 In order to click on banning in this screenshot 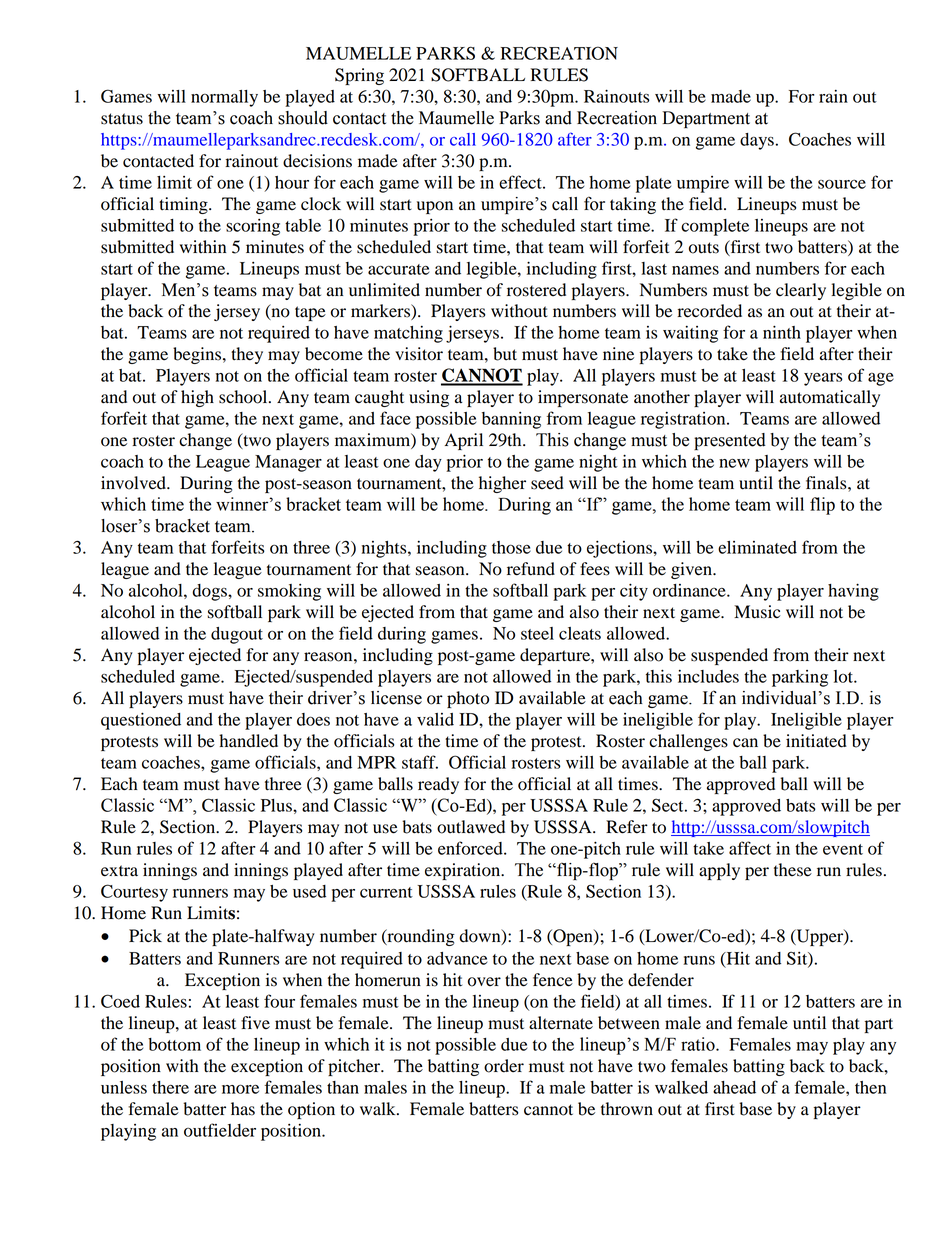, I will do `click(511, 420)`.
